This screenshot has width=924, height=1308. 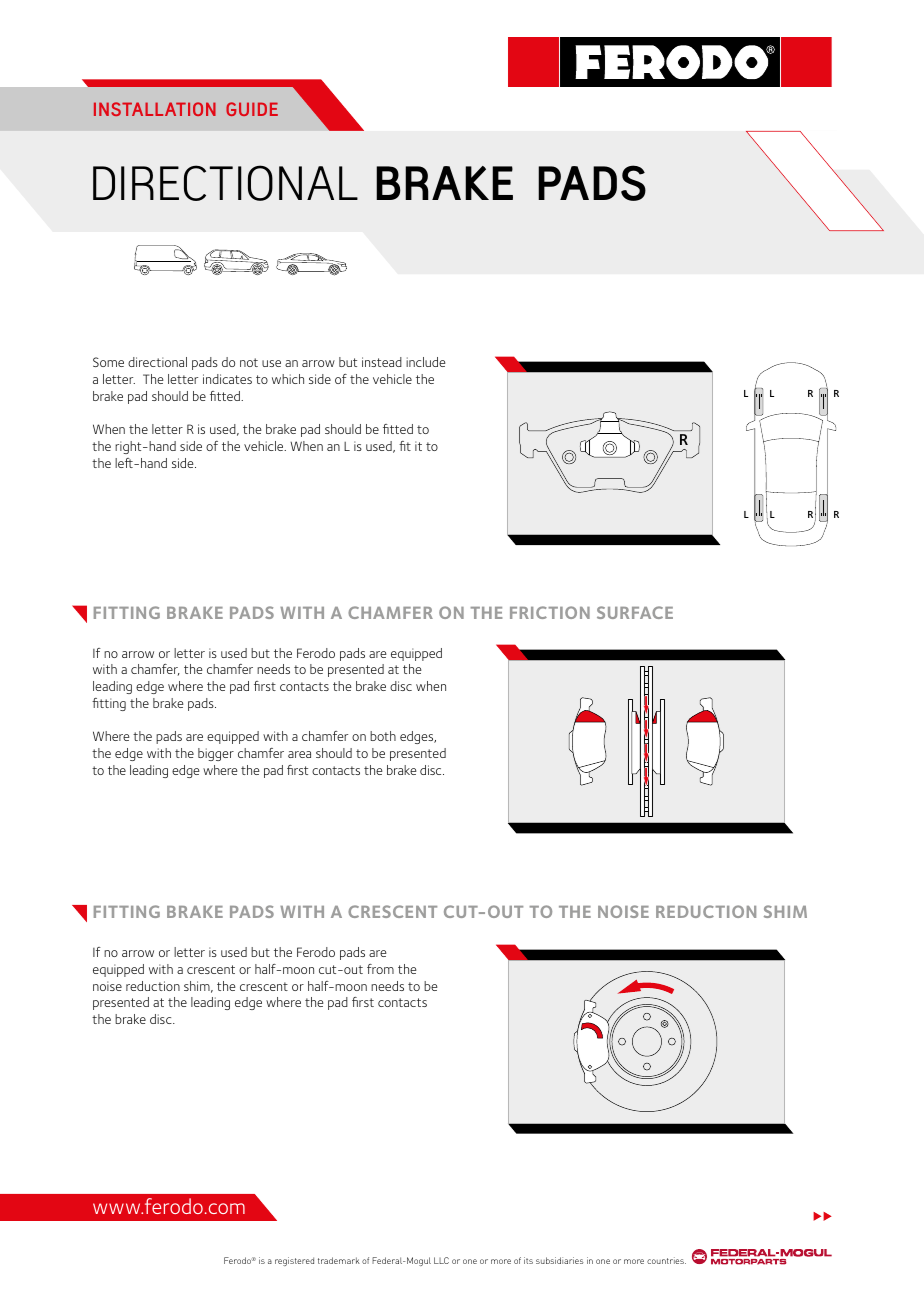 What do you see at coordinates (155, 109) in the screenshot?
I see `INSTALLATION` at bounding box center [155, 109].
